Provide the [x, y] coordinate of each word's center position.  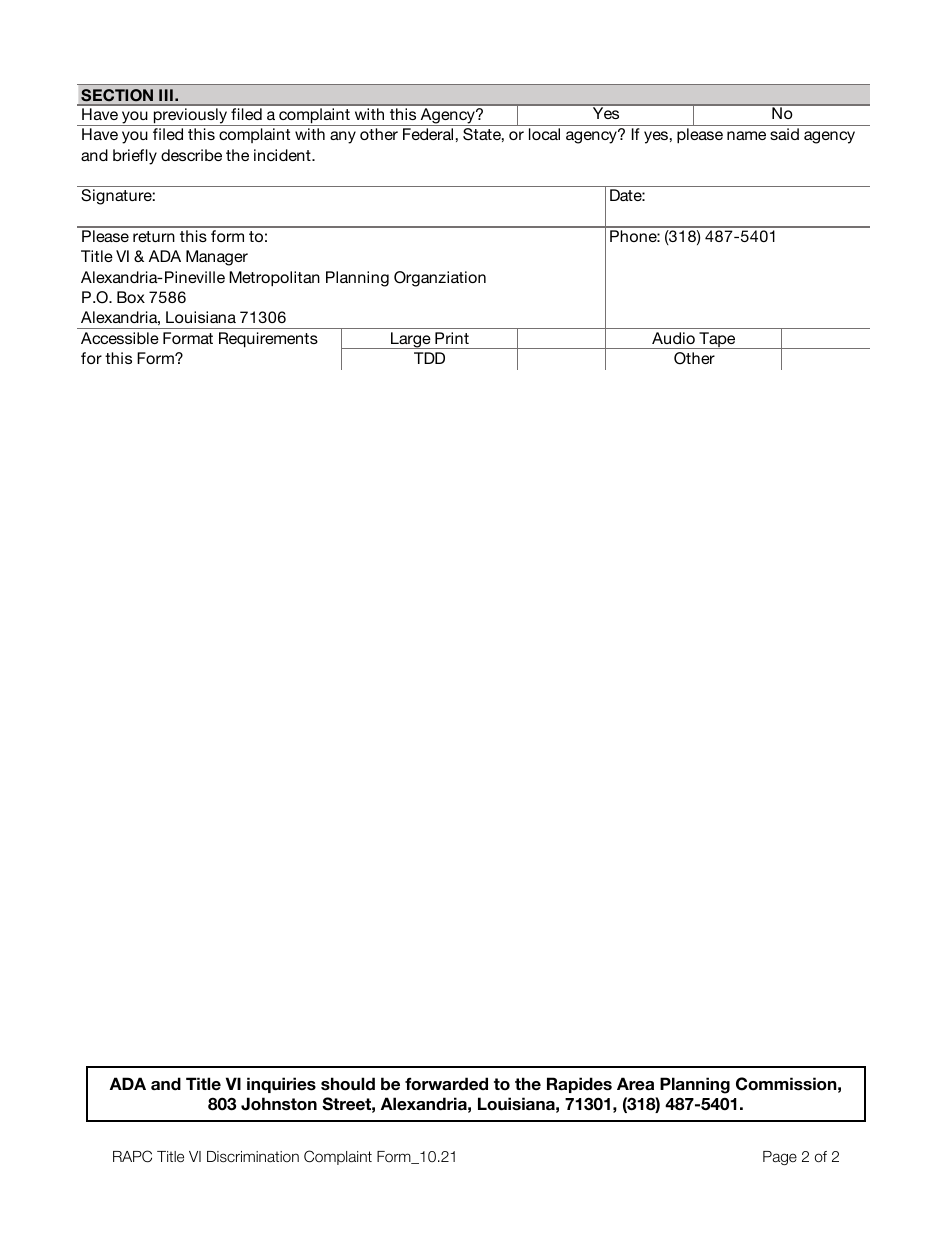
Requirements [268, 340]
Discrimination [253, 1156]
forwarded [446, 1084]
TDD [429, 358]
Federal [428, 134]
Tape [717, 340]
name [746, 135]
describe [191, 155]
